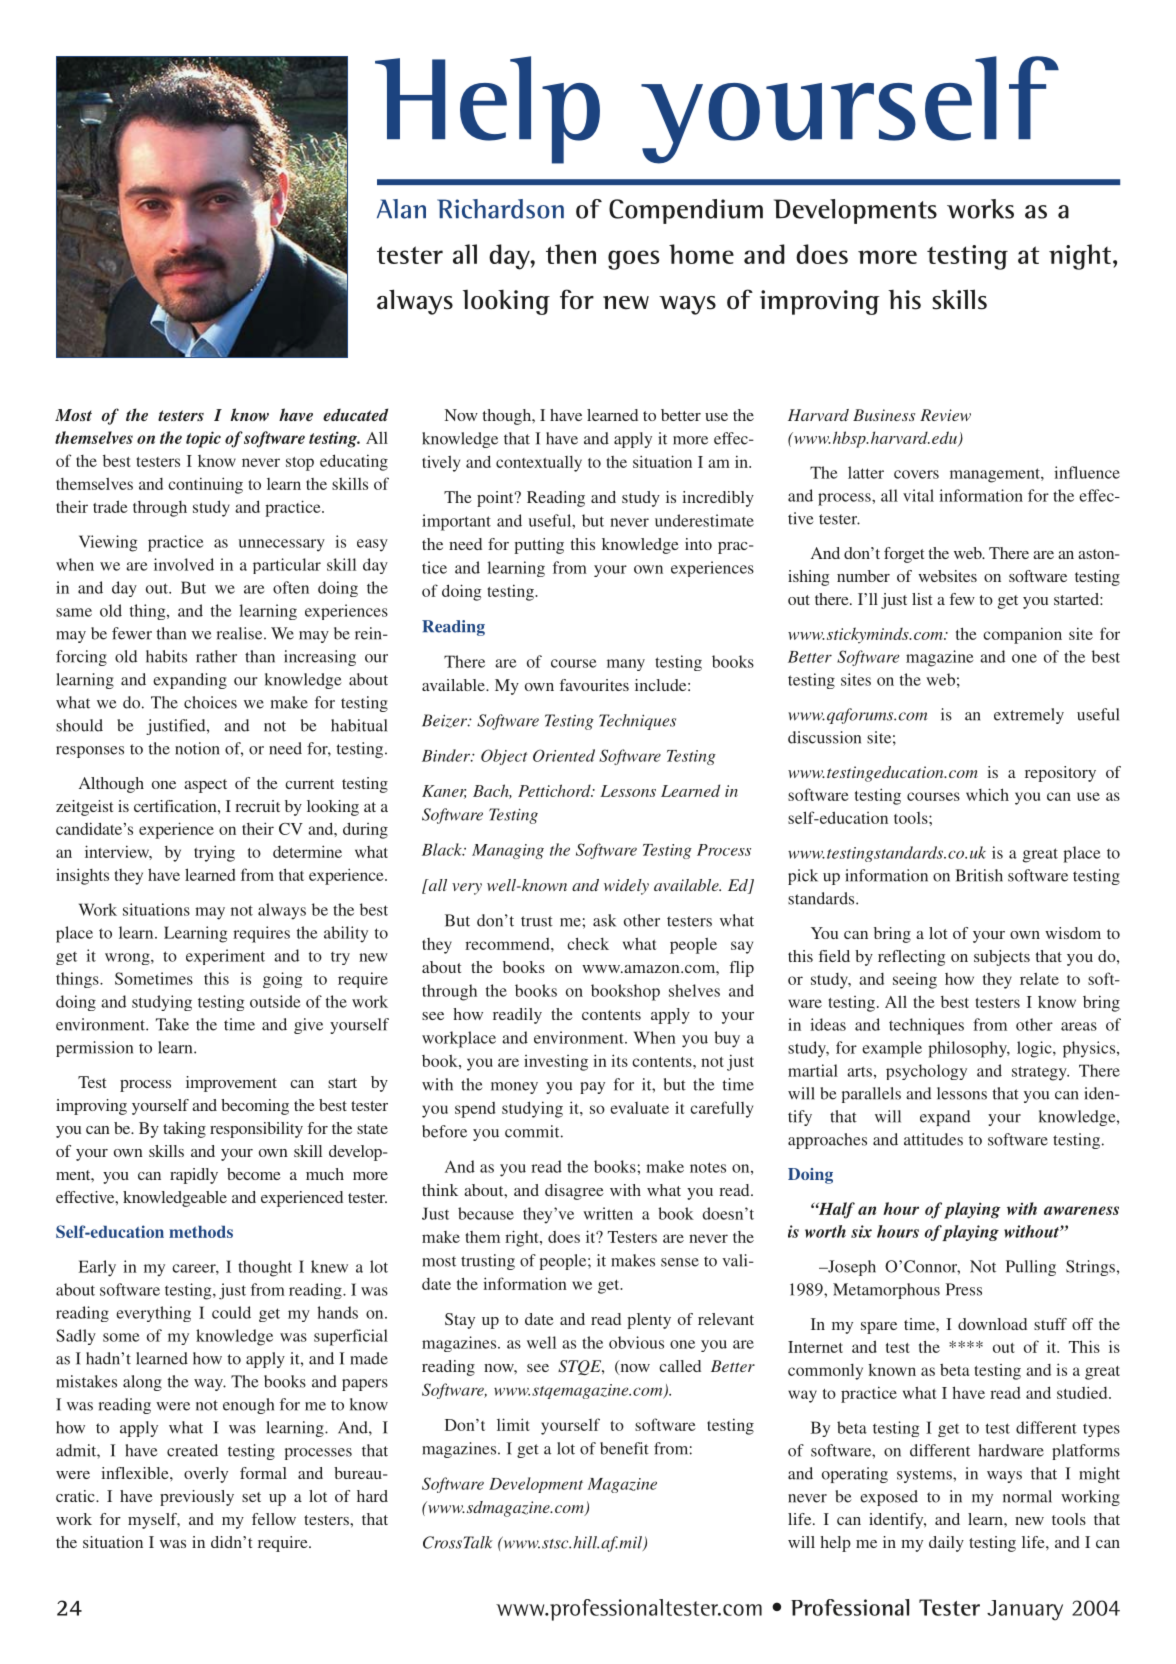 This screenshot has height=1664, width=1176. Describe the element at coordinates (401, 209) in the screenshot. I see `Alan` at that location.
